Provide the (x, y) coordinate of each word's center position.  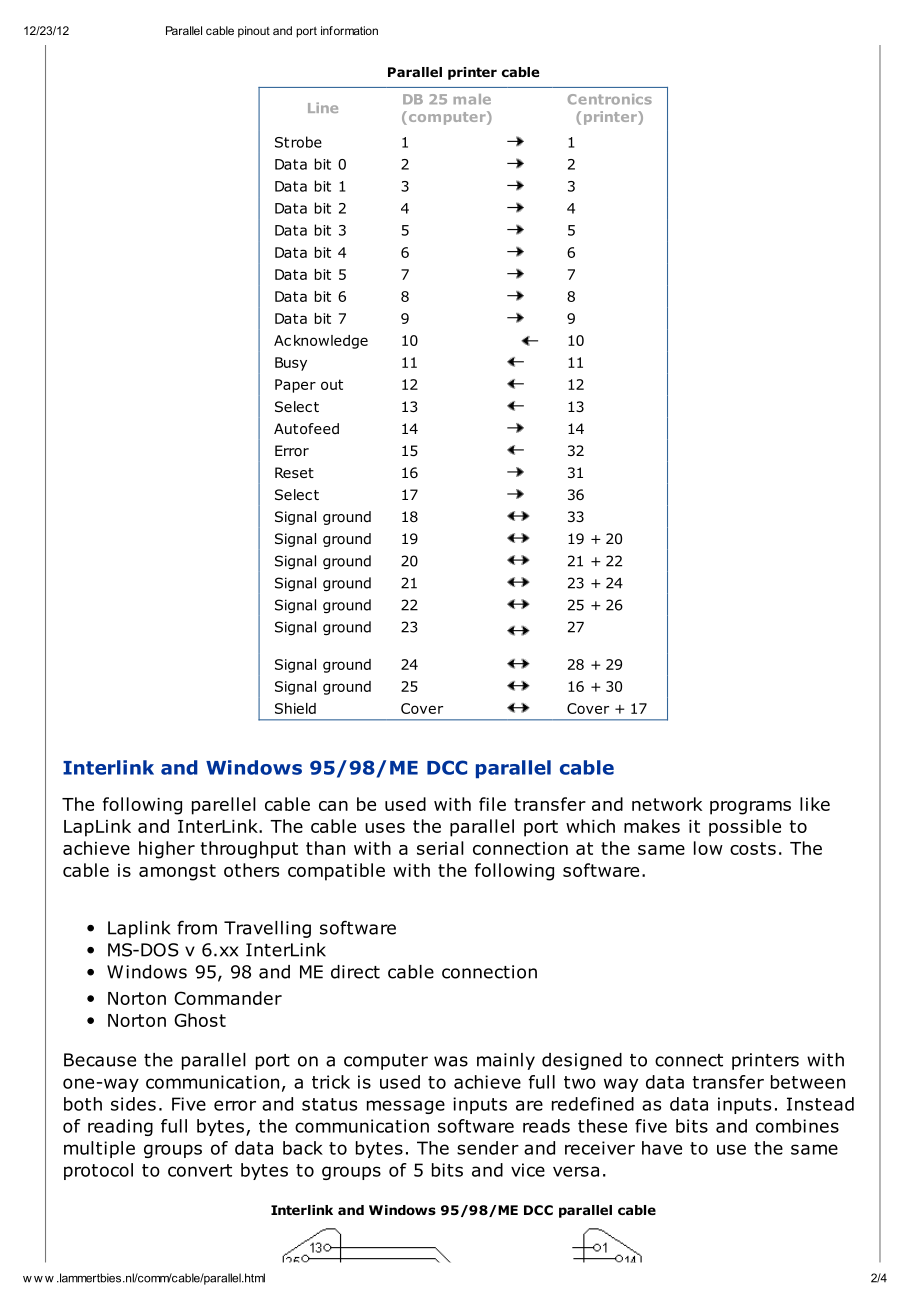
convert (200, 1170)
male (472, 99)
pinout (254, 32)
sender (488, 1148)
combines (797, 1126)
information (349, 30)
